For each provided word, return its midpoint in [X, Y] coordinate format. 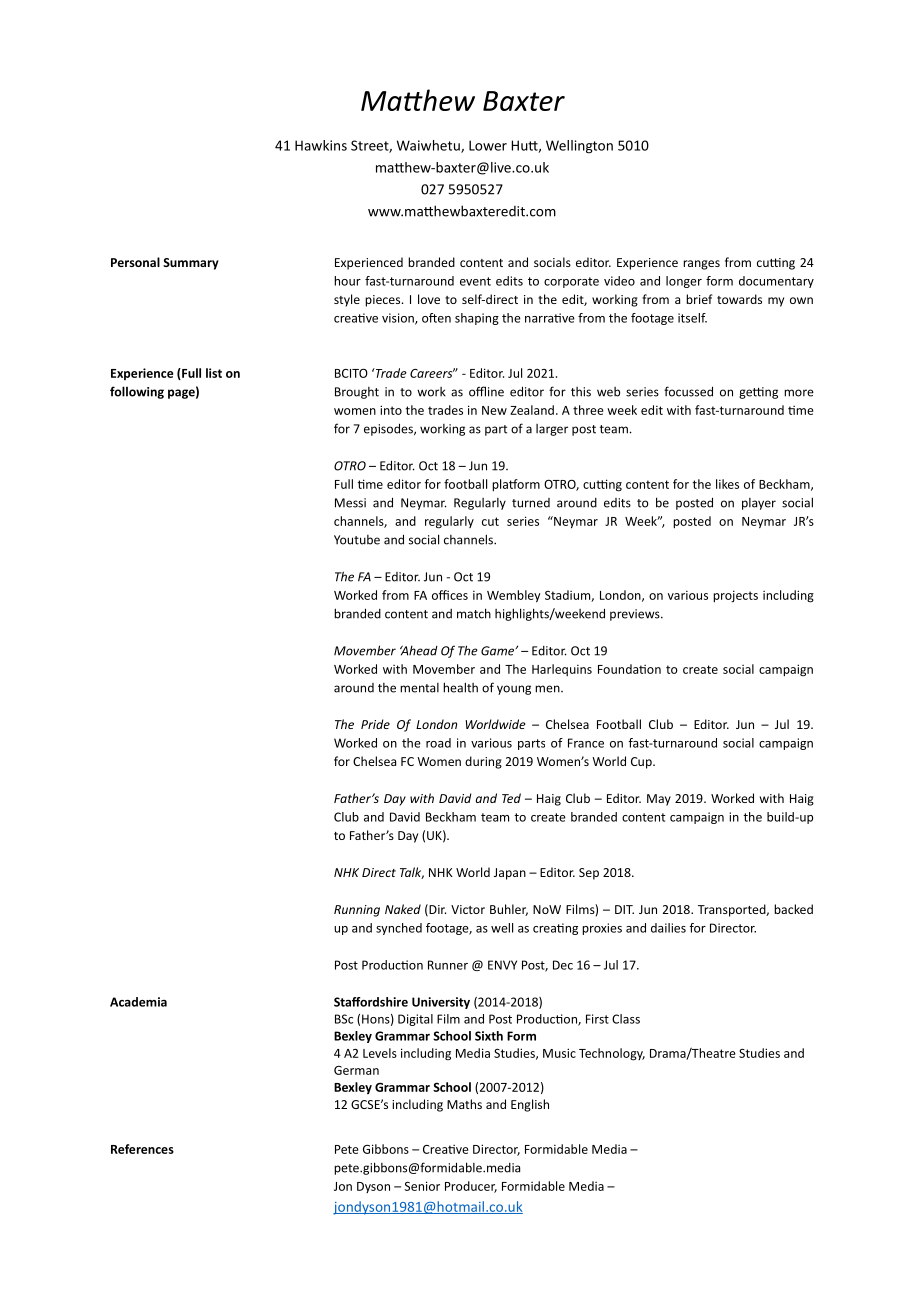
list [214, 373]
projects [735, 596]
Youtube [357, 540]
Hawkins [321, 145]
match [474, 613]
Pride [375, 724]
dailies [668, 928]
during [483, 762]
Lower [488, 145]
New [494, 410]
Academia [138, 1002]
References [142, 1149]
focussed [688, 391]
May [659, 800]
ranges [701, 265]
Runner [448, 965]
